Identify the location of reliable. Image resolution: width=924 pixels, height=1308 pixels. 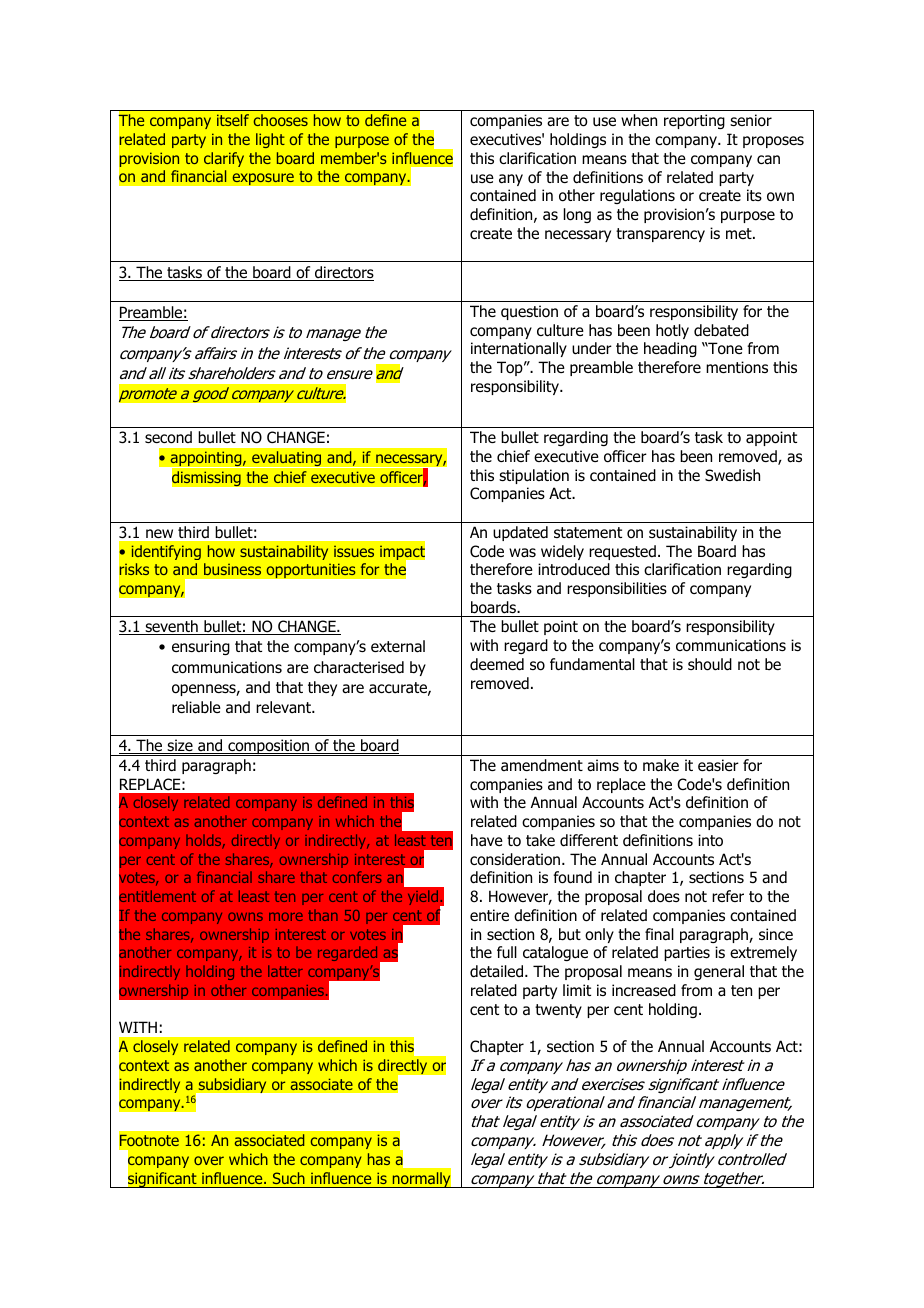
(196, 707).
